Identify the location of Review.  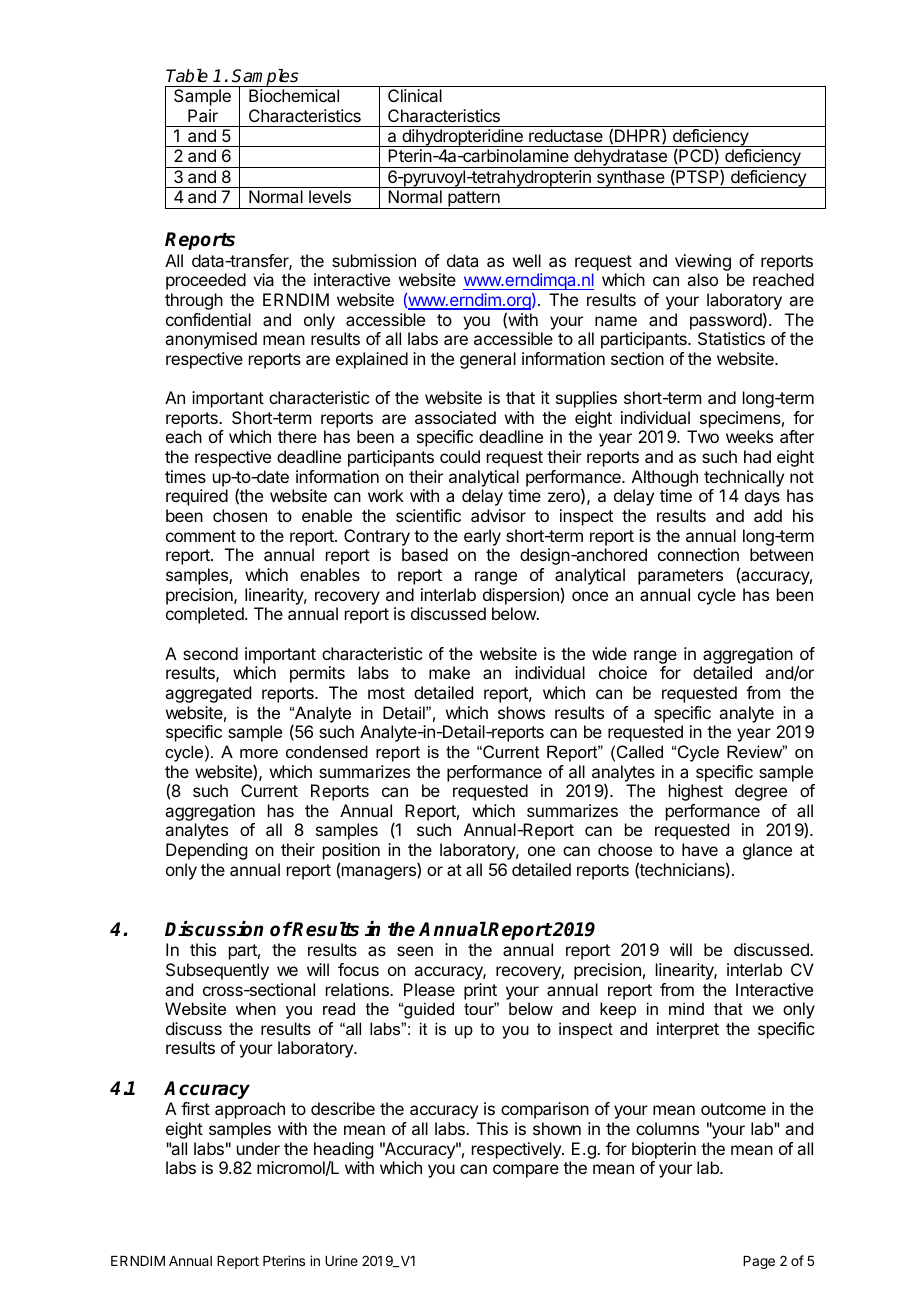
(756, 751).
